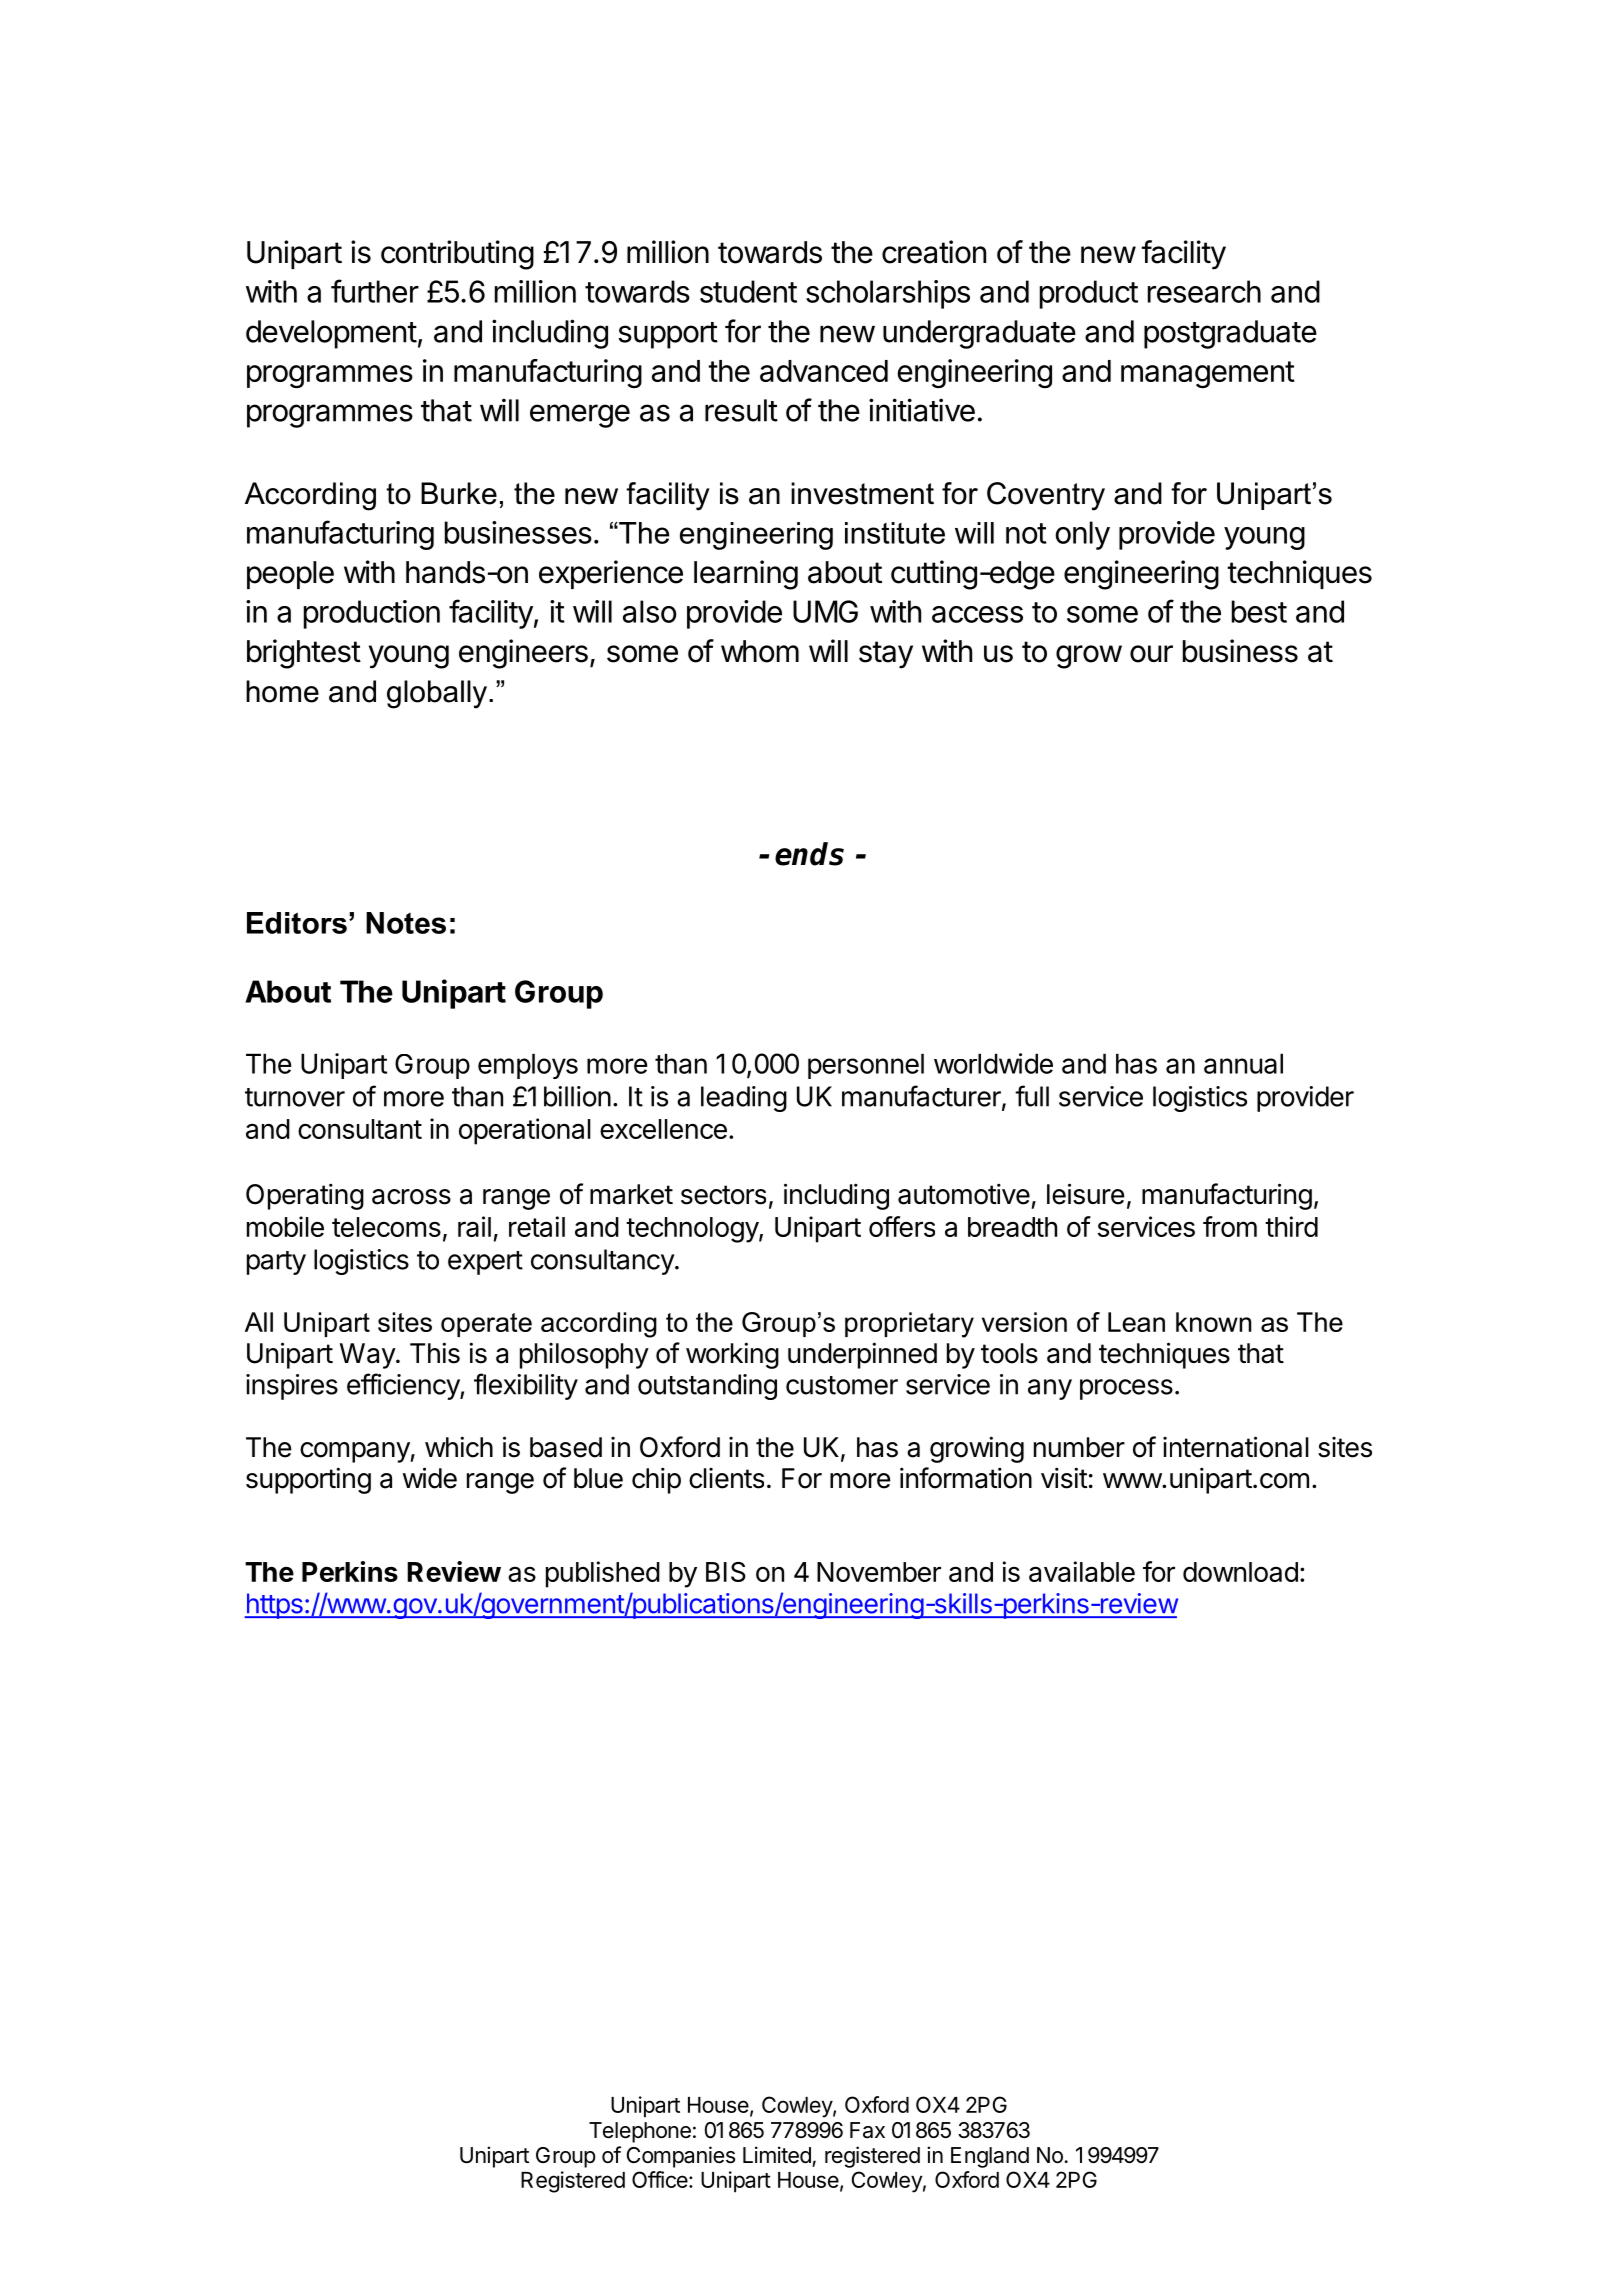 The image size is (1618, 2289). What do you see at coordinates (990, 2157) in the screenshot?
I see `England` at bounding box center [990, 2157].
